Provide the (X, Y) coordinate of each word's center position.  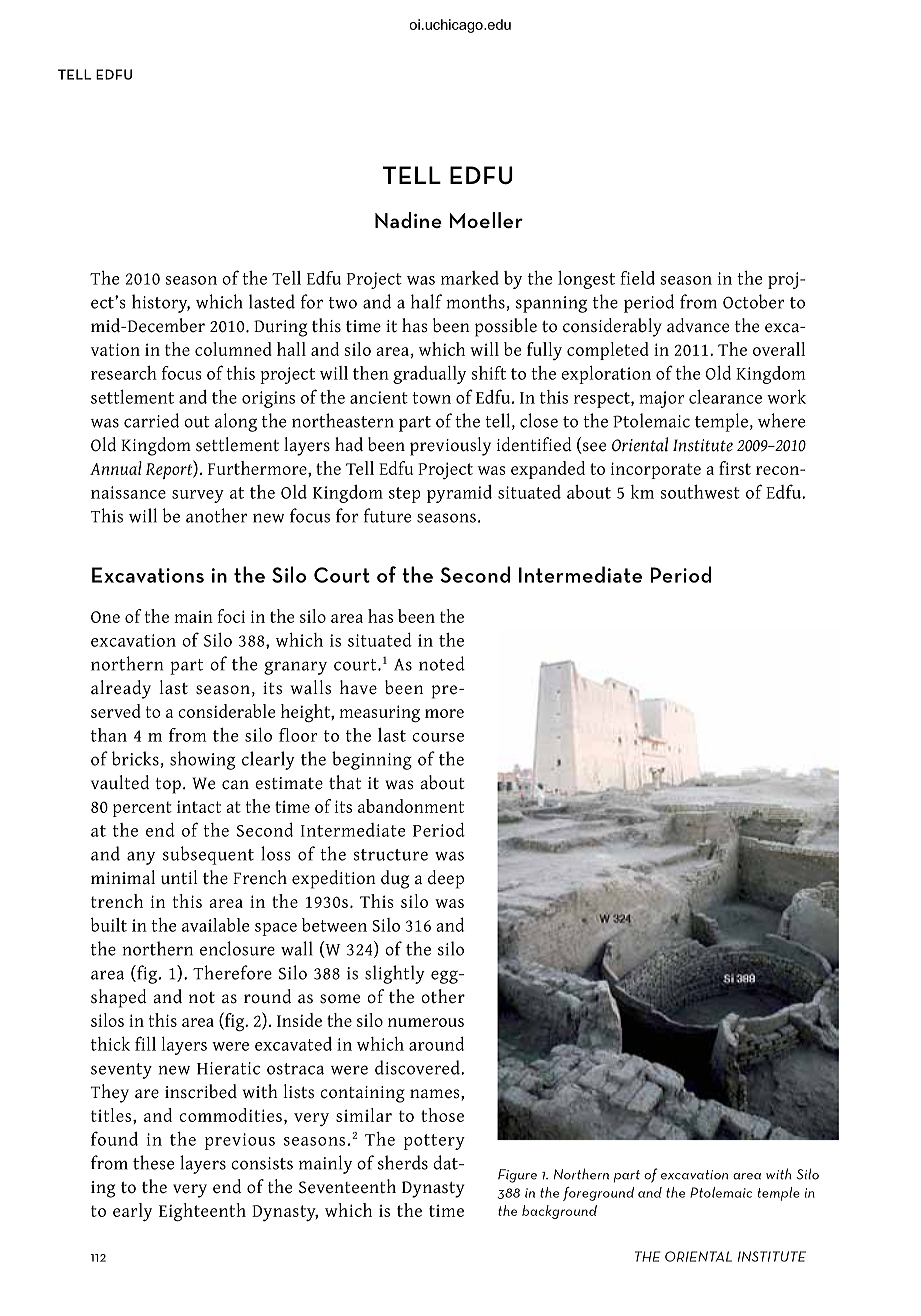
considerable (226, 711)
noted (442, 663)
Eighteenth (202, 1212)
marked (470, 278)
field (637, 278)
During (280, 328)
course (438, 737)
